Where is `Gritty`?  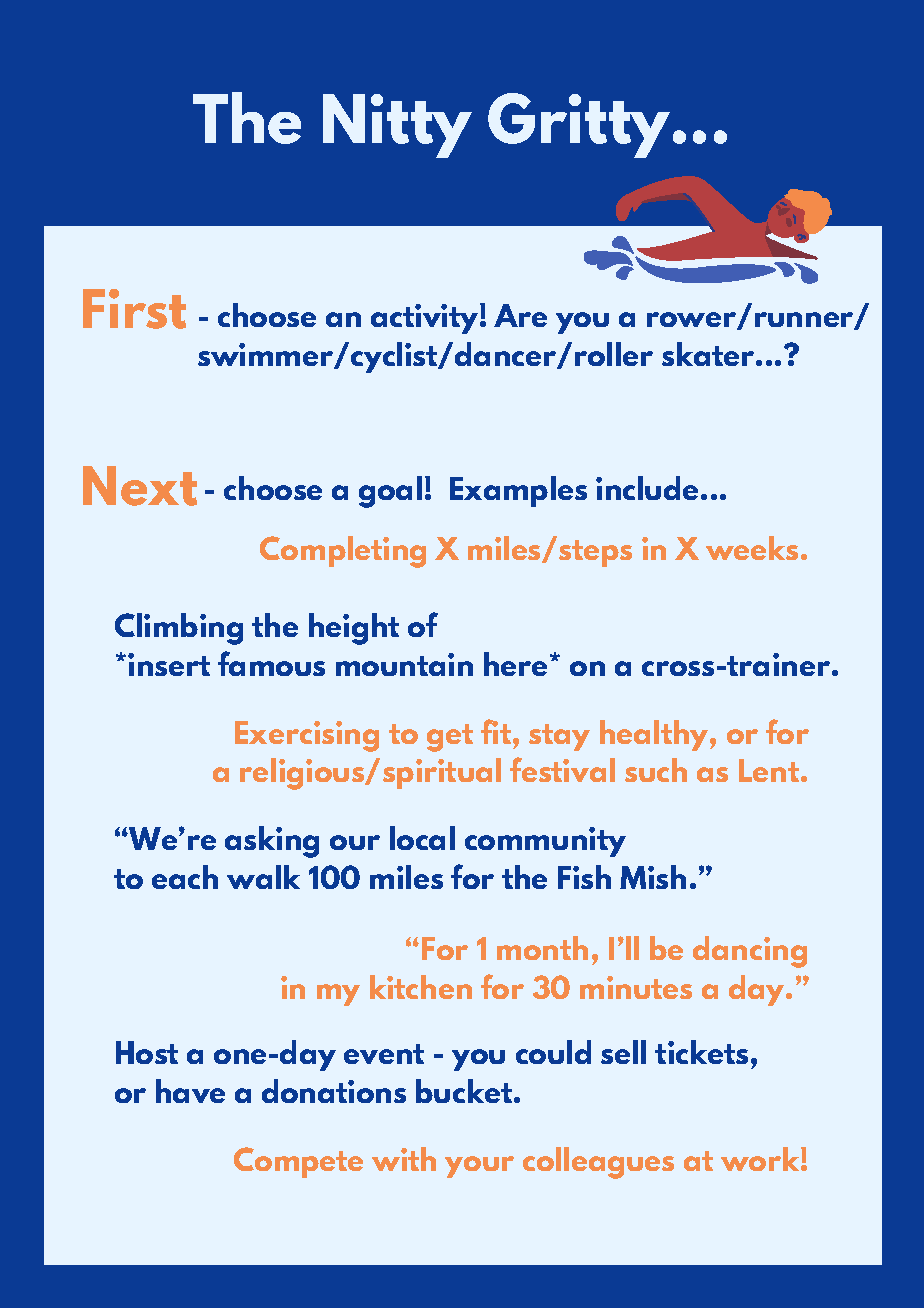 Gritty is located at coordinates (579, 125).
